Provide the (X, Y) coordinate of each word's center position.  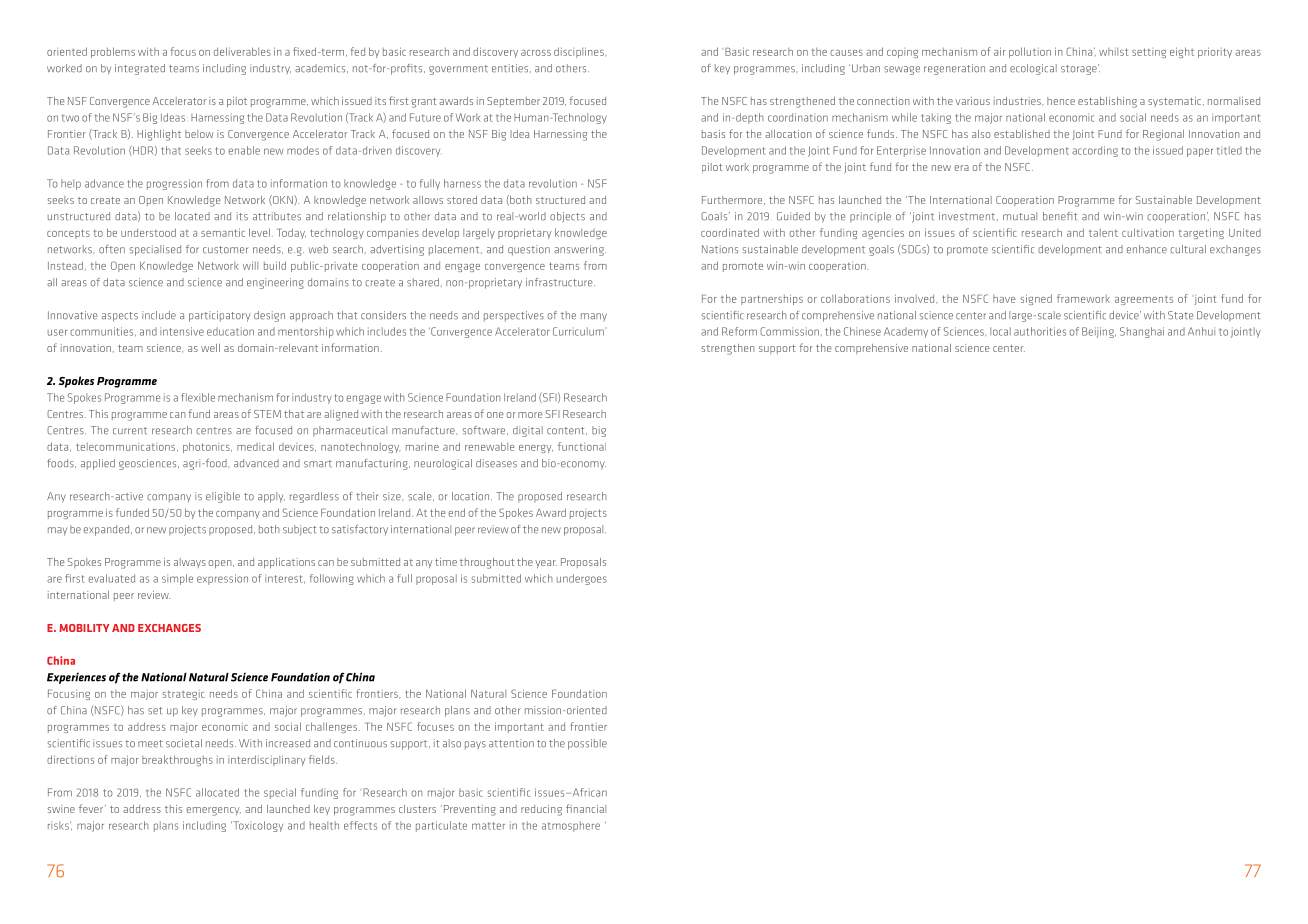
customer (226, 250)
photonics (207, 447)
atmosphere (571, 826)
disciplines (580, 52)
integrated (140, 69)
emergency (214, 811)
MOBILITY (85, 628)
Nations (720, 249)
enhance (1147, 249)
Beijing (1099, 332)
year (546, 564)
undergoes (582, 579)
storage (1080, 69)
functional (582, 446)
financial (586, 808)
